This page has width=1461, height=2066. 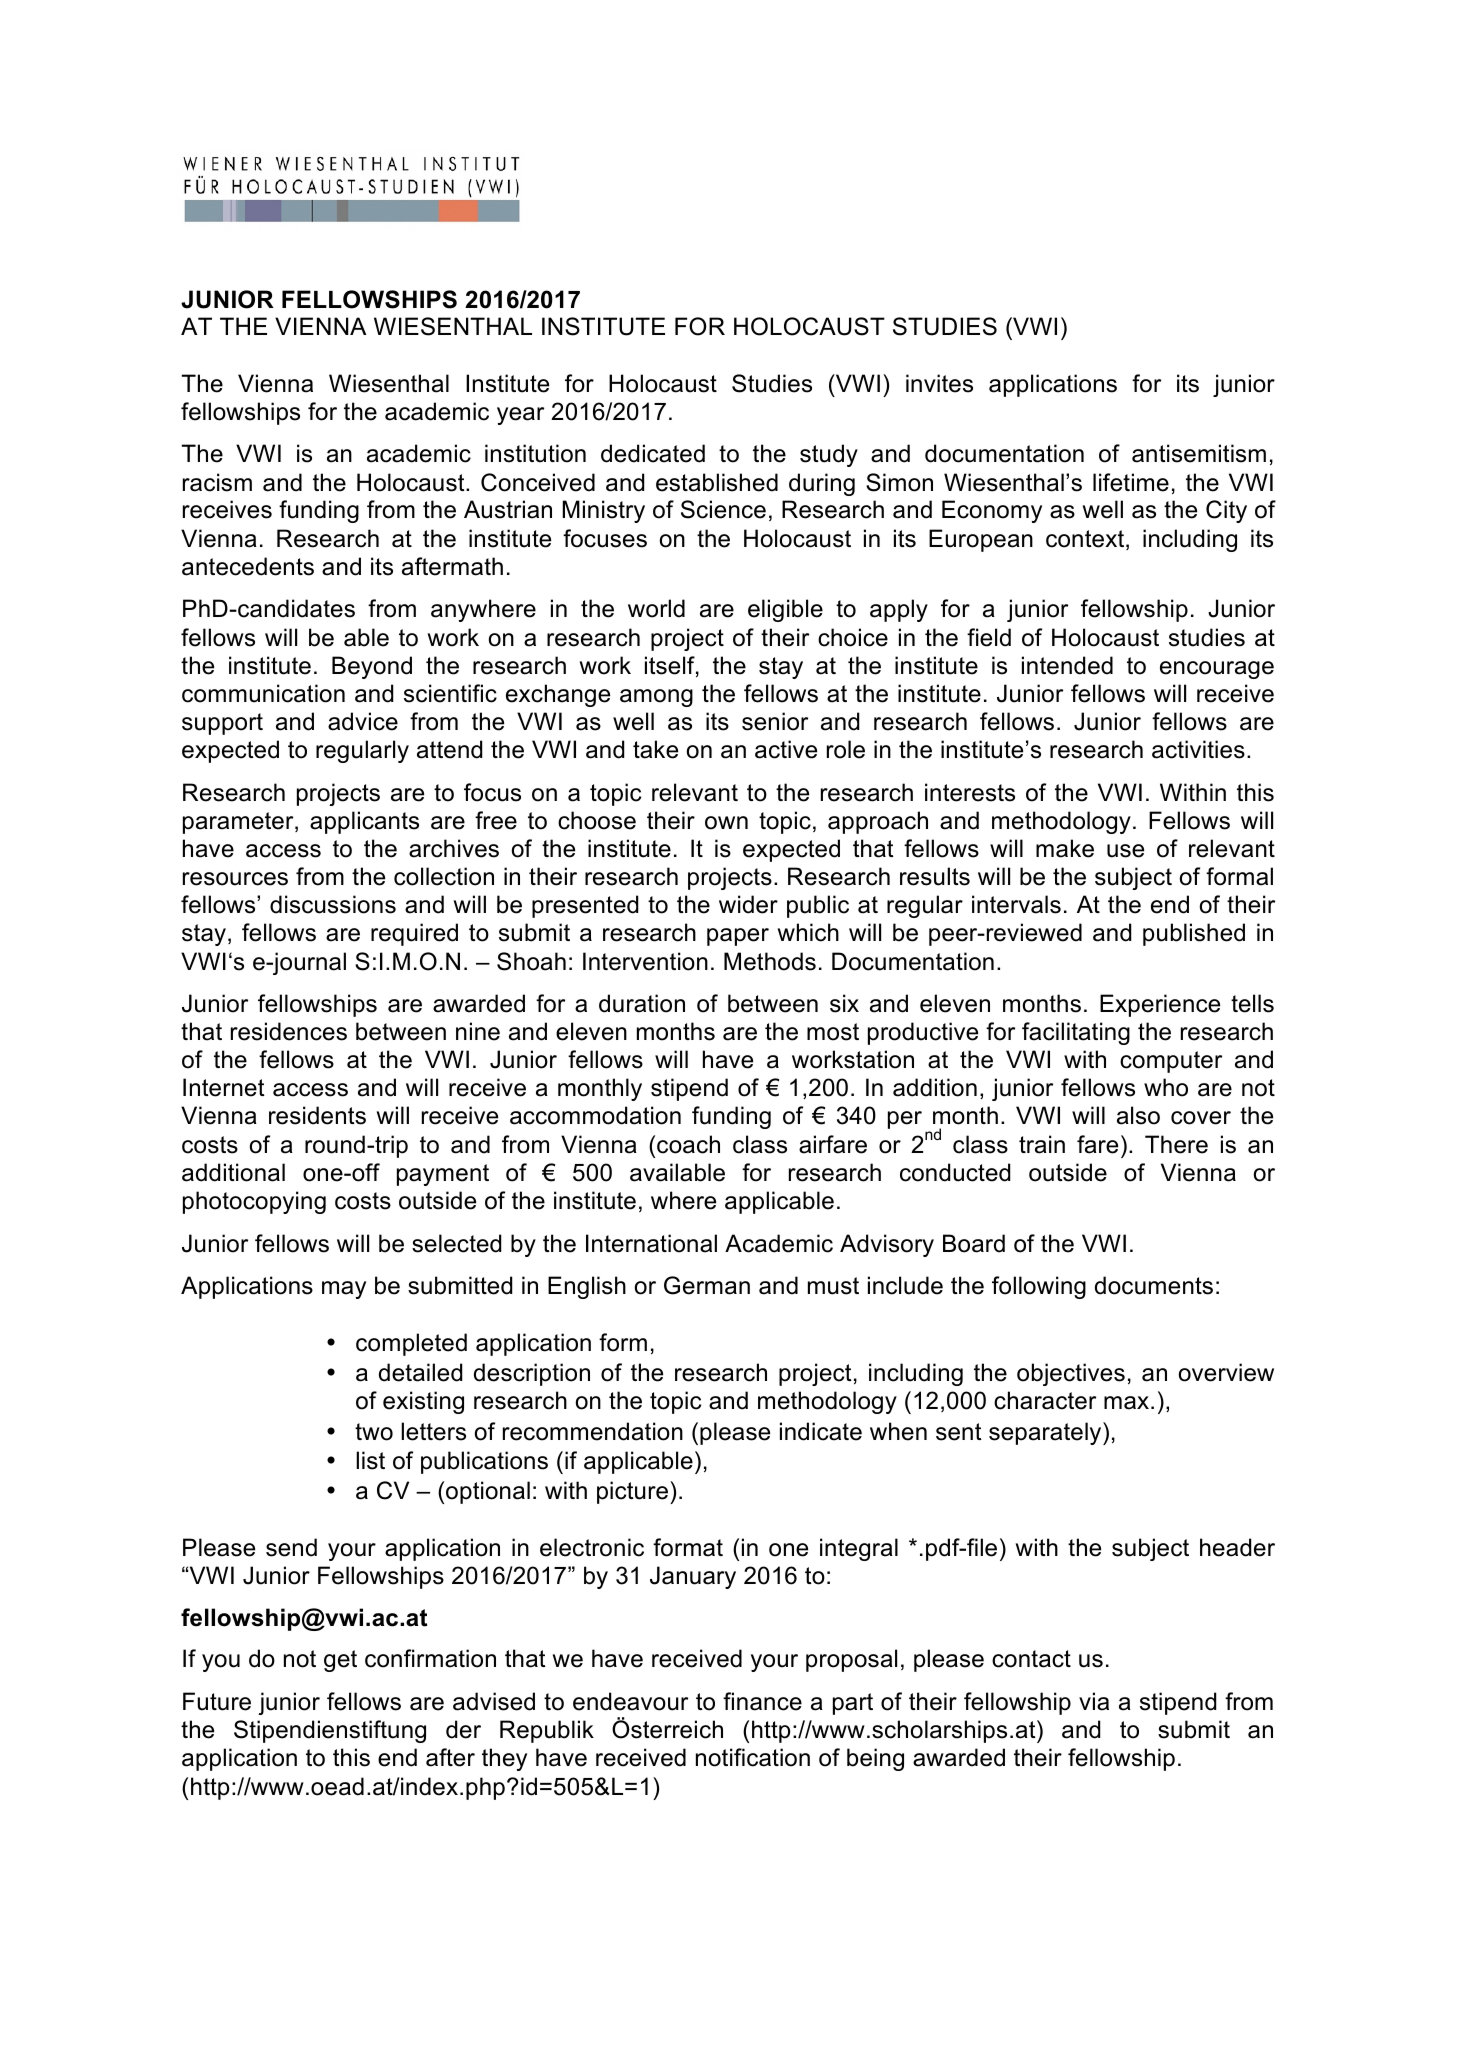 I want to click on antisemitism, so click(x=1199, y=453).
